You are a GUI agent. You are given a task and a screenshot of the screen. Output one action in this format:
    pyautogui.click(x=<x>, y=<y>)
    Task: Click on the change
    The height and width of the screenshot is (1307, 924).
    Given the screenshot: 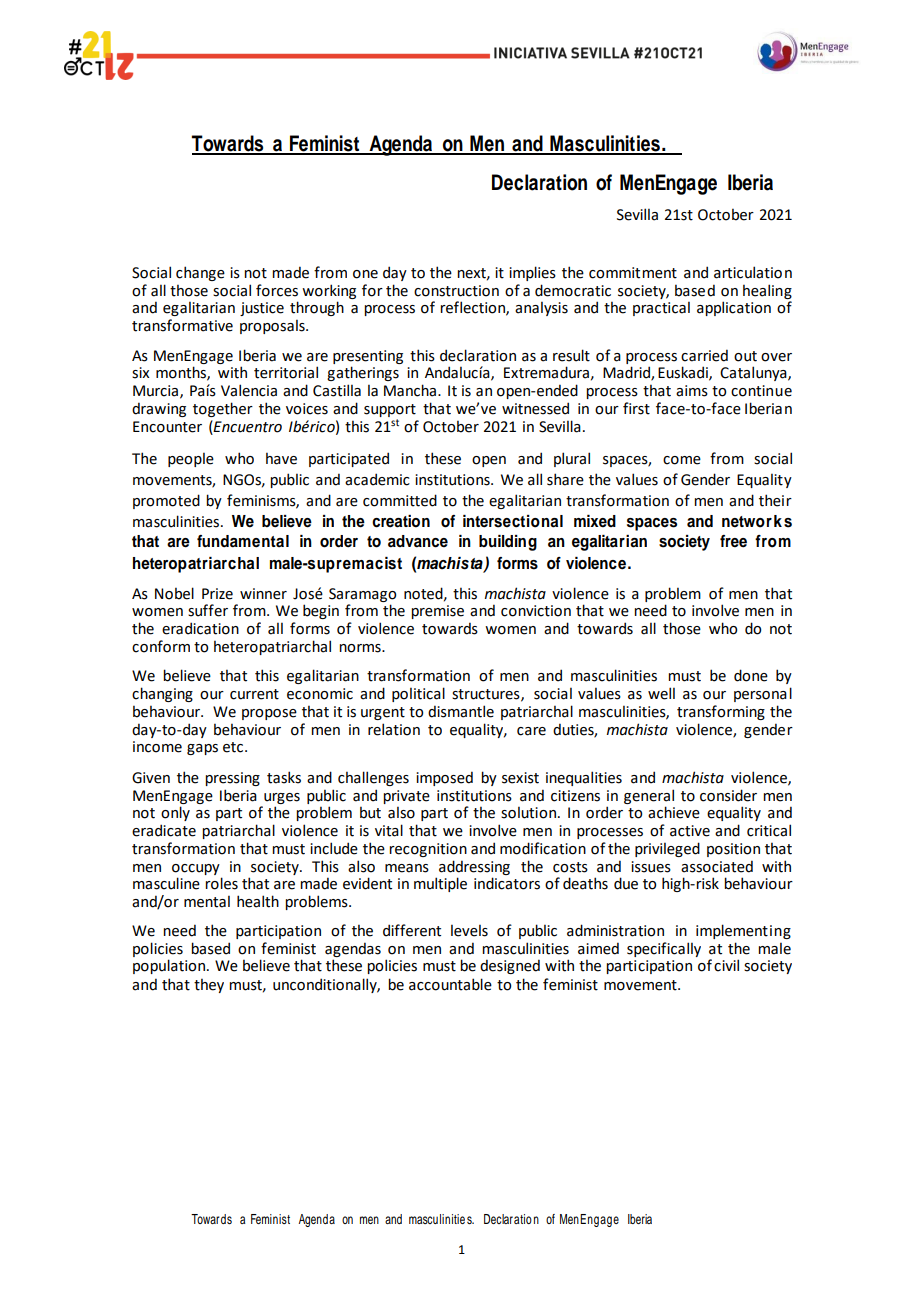 What is the action you would take?
    pyautogui.click(x=200, y=273)
